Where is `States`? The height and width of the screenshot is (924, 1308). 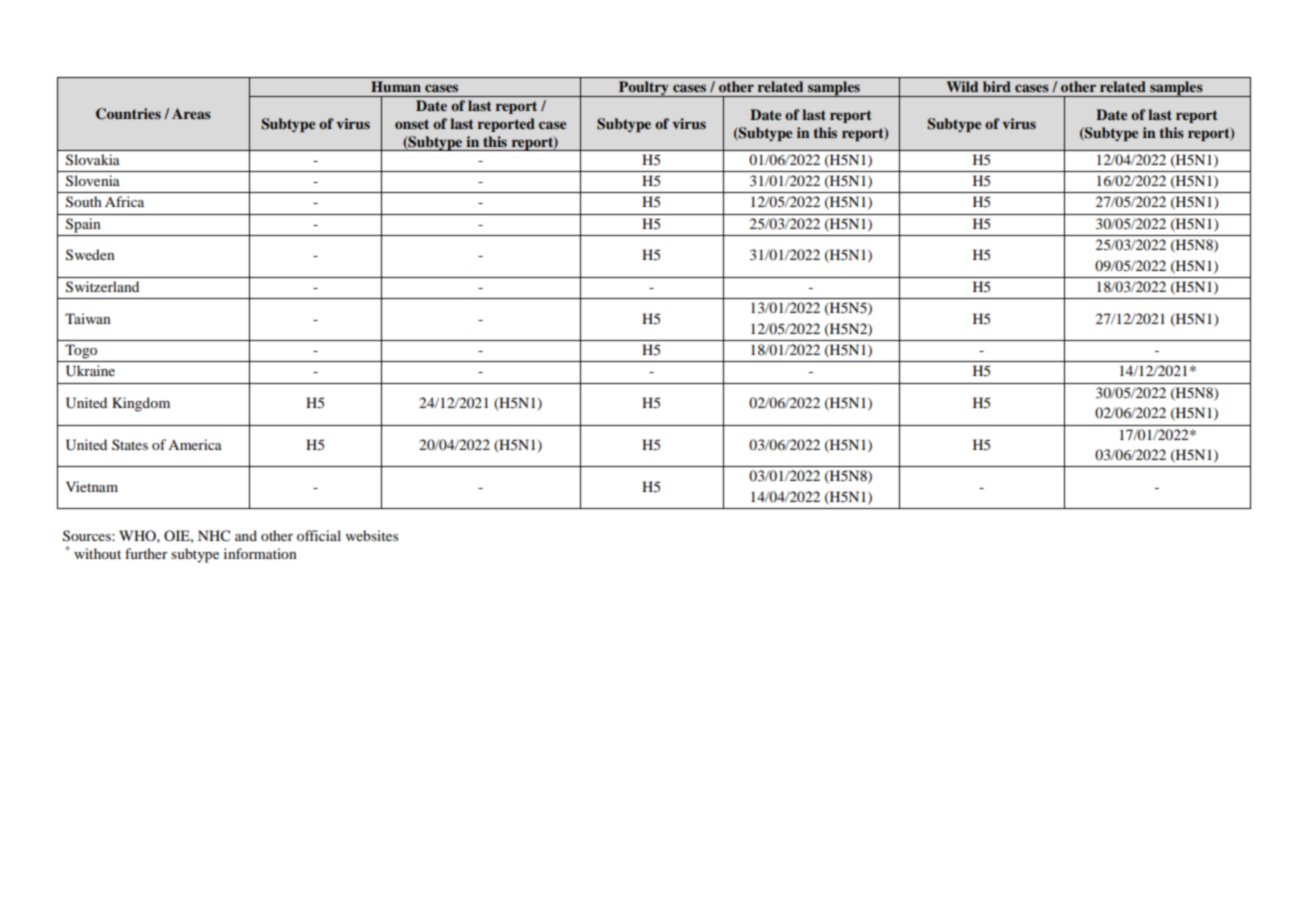
States is located at coordinates (130, 444).
